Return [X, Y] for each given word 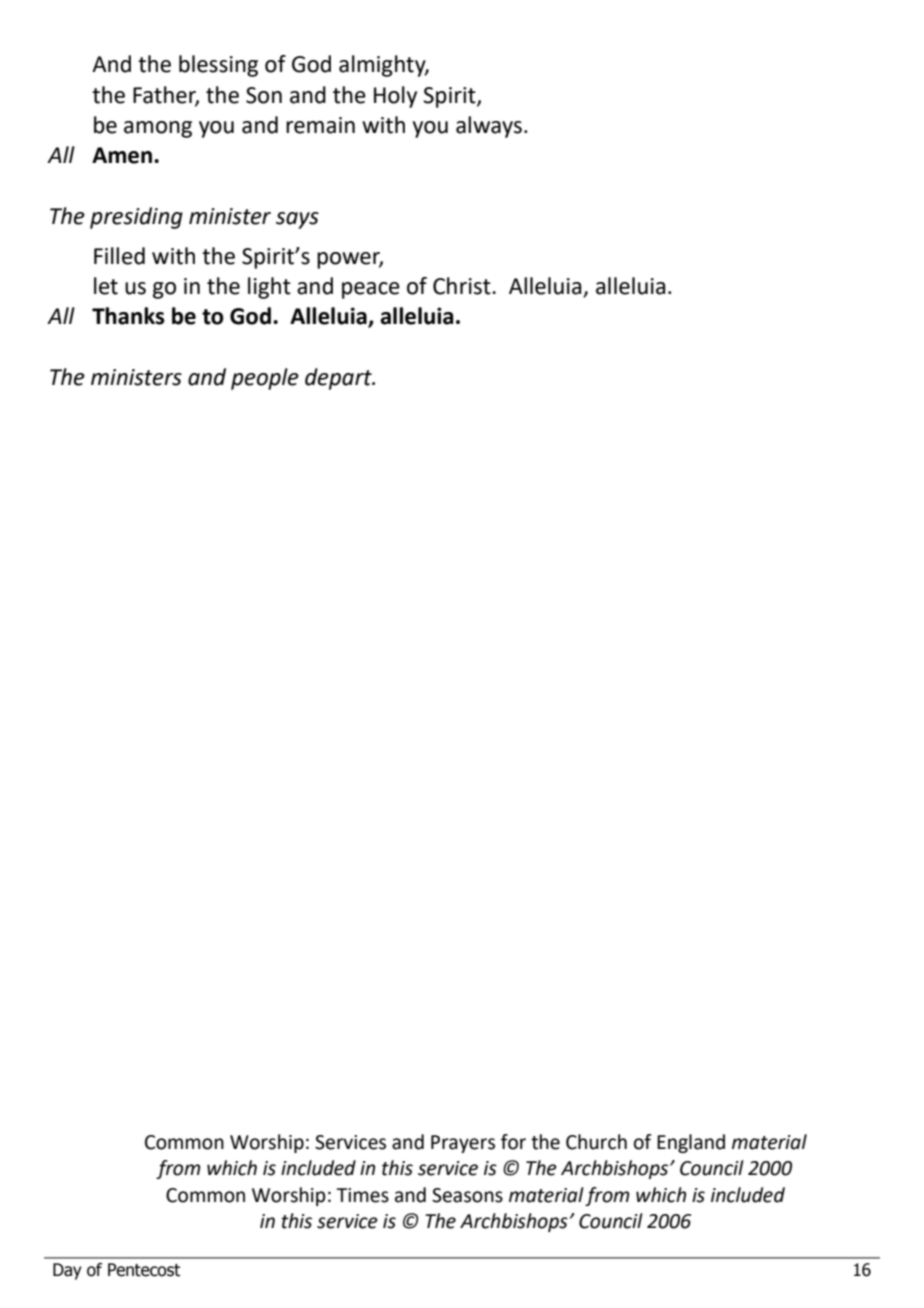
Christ [463, 286]
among [158, 129]
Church [596, 1142]
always [489, 127]
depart [339, 379]
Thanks [128, 316]
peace [371, 290]
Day [67, 1271]
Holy [395, 97]
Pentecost [144, 1270]
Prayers [463, 1144]
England [691, 1143]
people [265, 379]
